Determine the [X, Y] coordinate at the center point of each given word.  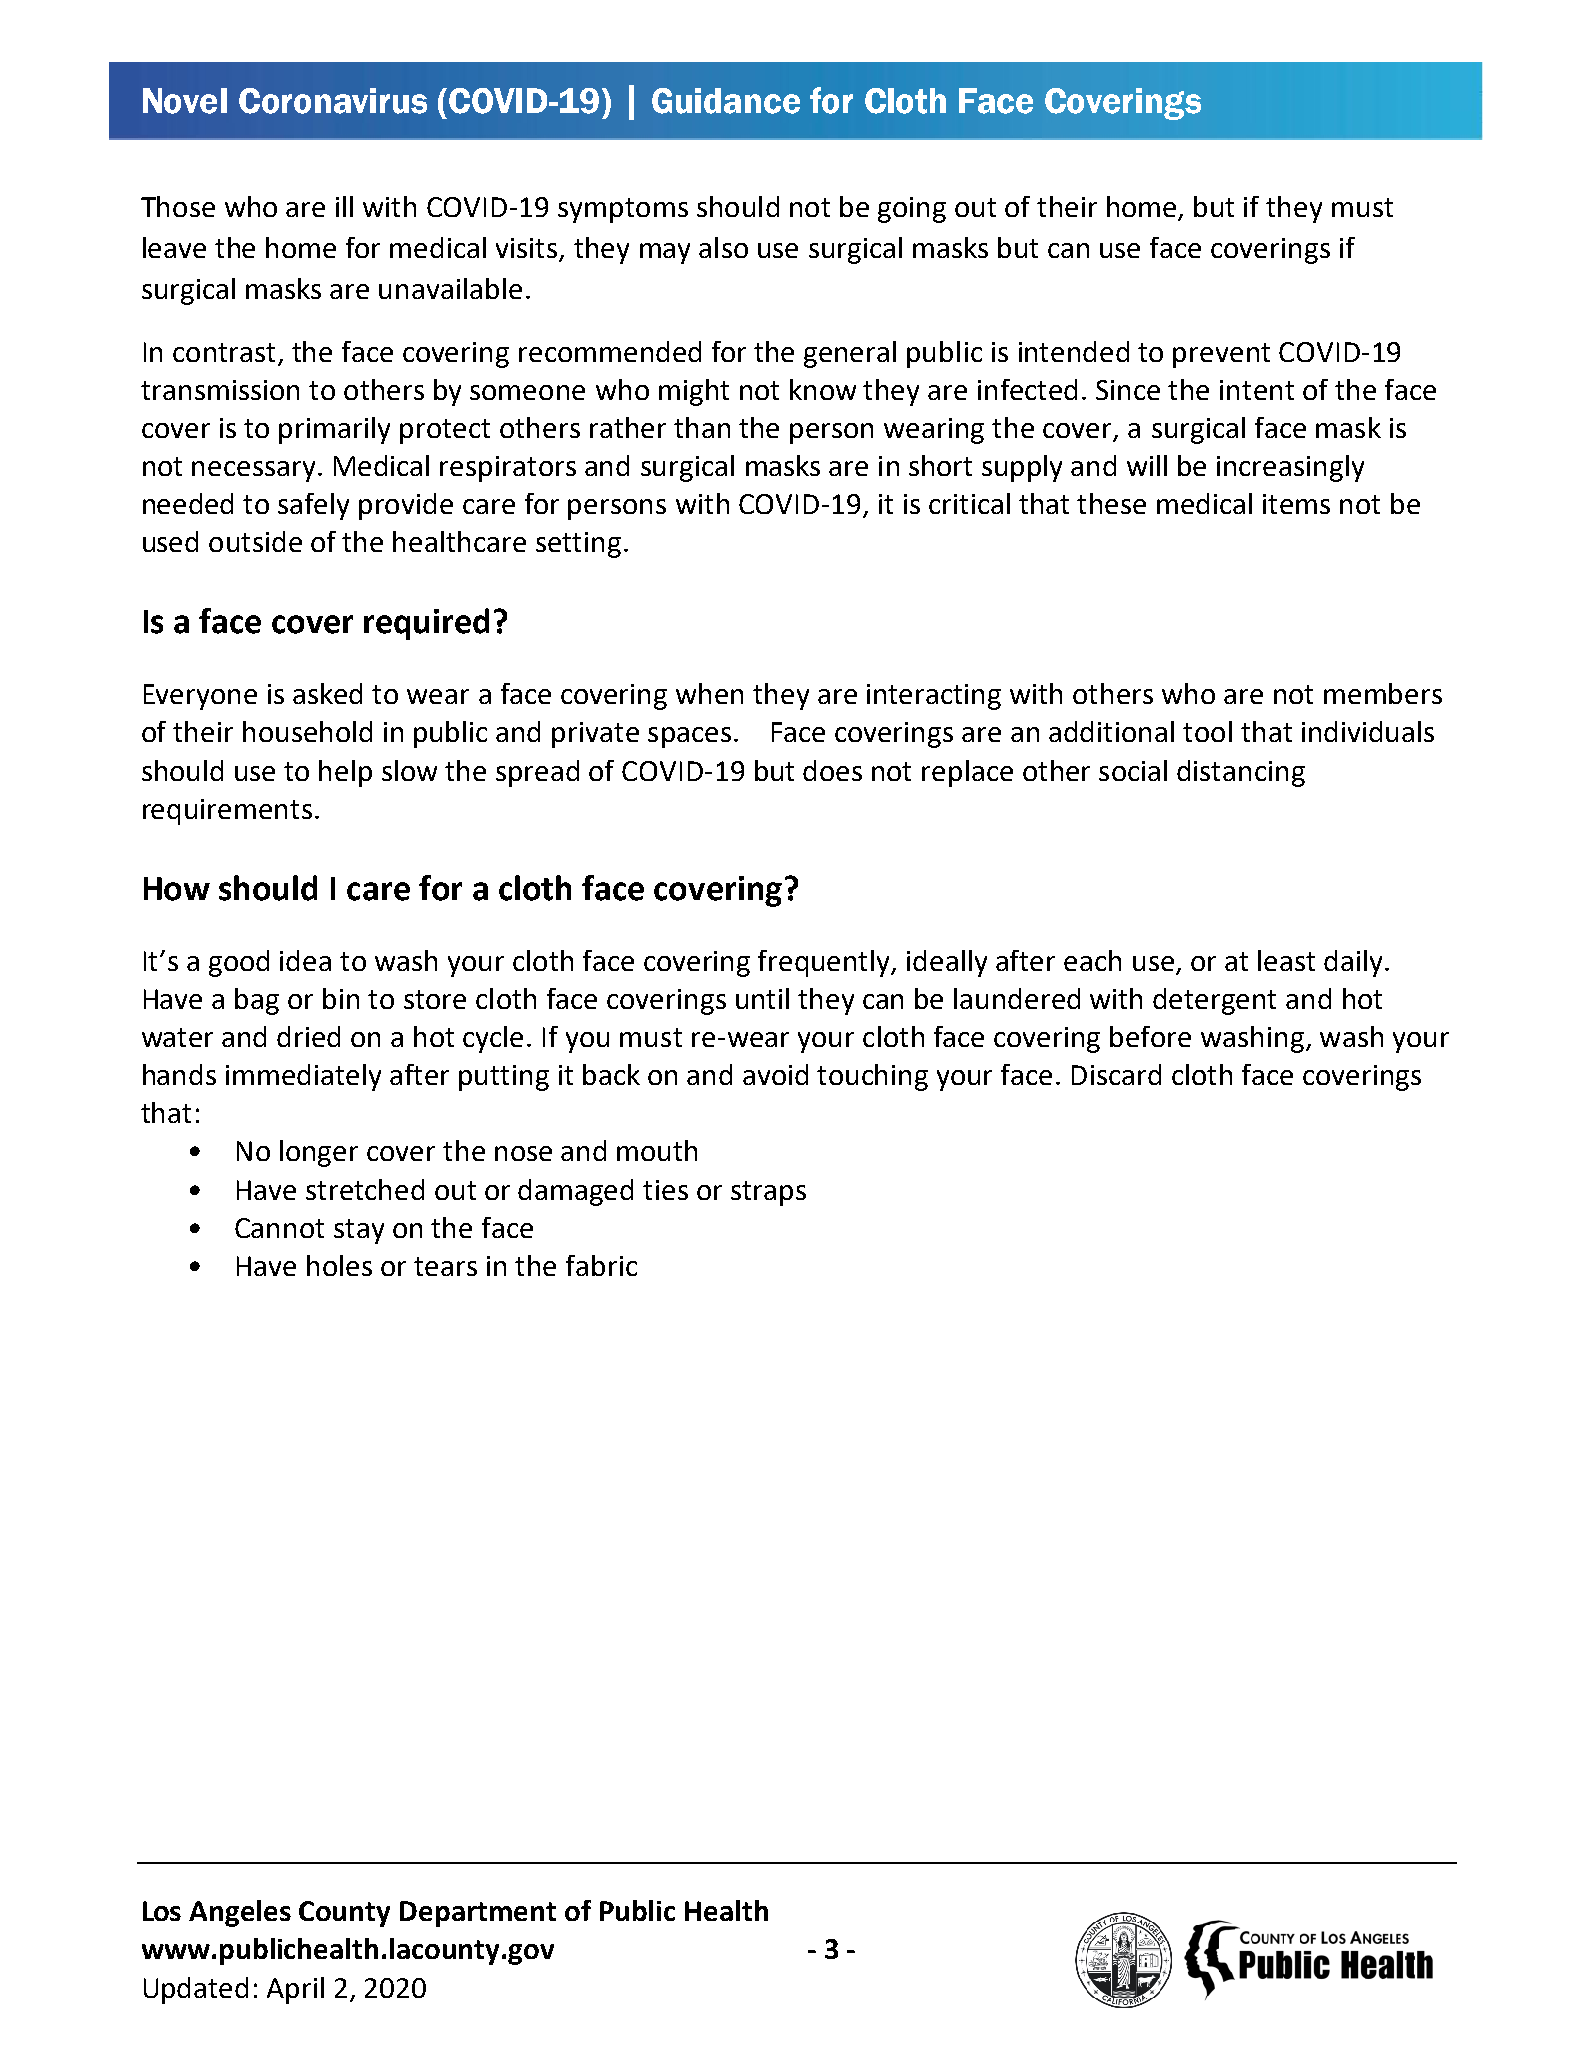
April [295, 1990]
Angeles [240, 1913]
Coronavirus [333, 101]
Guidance [726, 101]
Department [478, 1914]
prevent [1221, 355]
